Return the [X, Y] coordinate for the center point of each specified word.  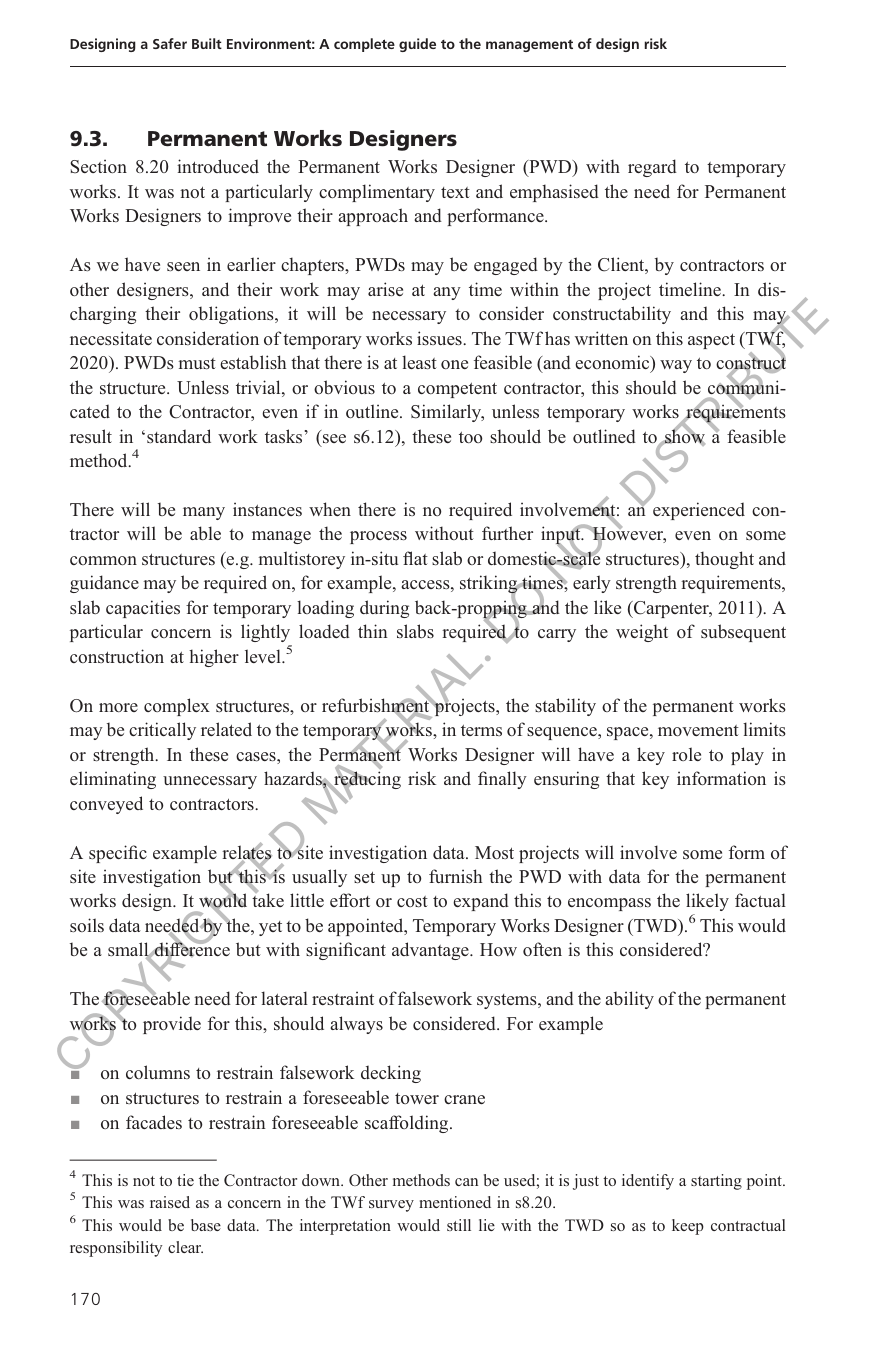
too [470, 437]
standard [179, 436]
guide [417, 45]
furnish [455, 876]
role [686, 754]
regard [652, 168]
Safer [170, 43]
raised [170, 1202]
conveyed [106, 805]
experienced [699, 511]
